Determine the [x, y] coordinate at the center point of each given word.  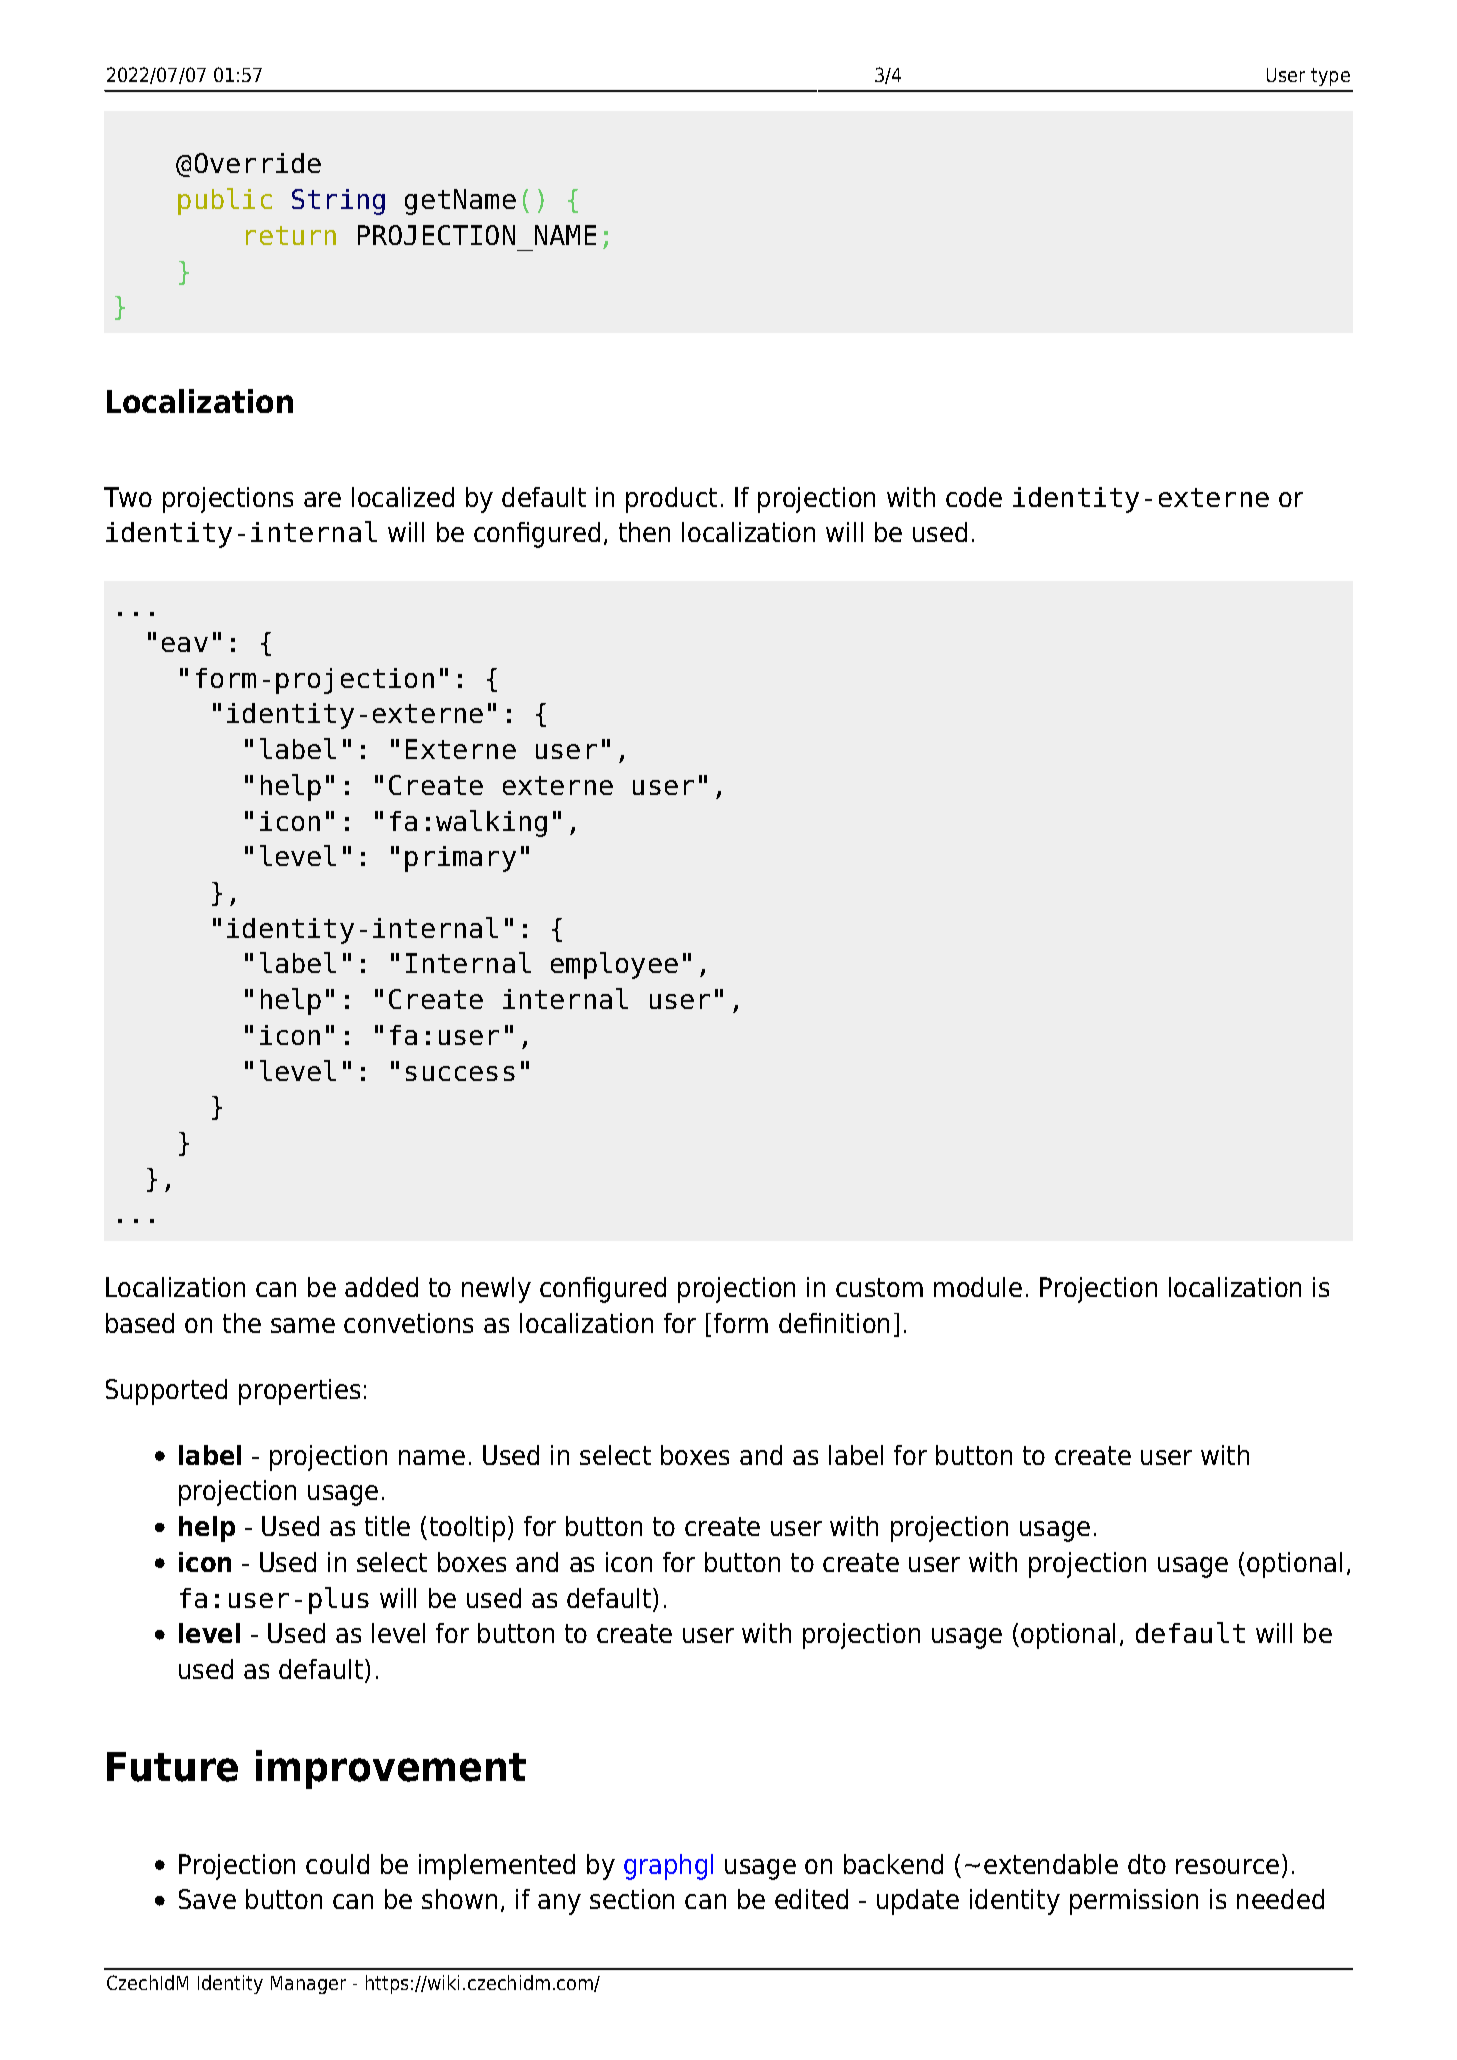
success [460, 1073]
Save [207, 1899]
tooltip [467, 1529]
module [978, 1287]
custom [879, 1287]
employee [614, 965]
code [974, 497]
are [322, 499]
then [644, 532]
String [338, 202]
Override [258, 163]
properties [299, 1392]
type [1330, 77]
